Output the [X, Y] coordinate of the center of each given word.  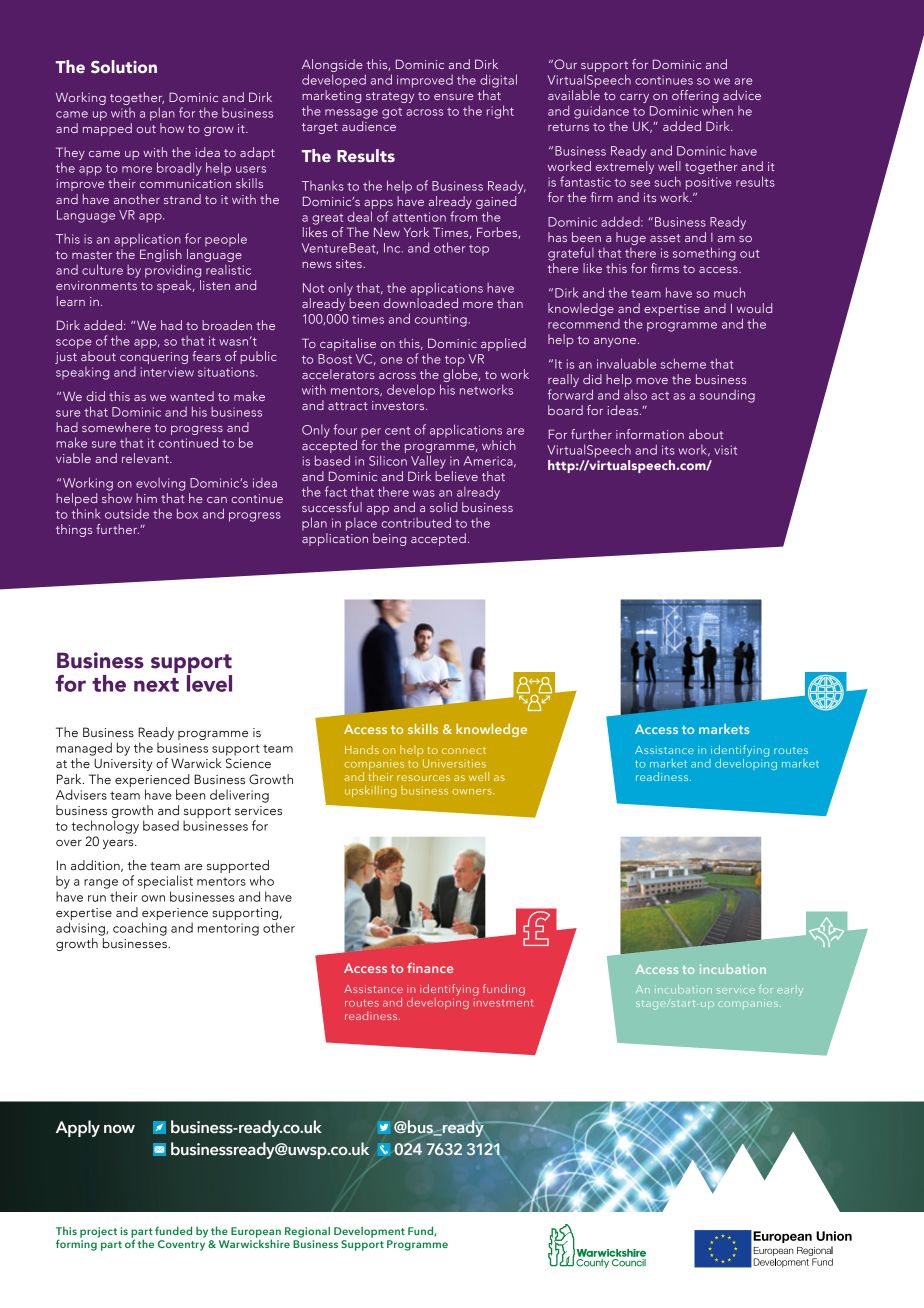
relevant [146, 458]
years [119, 844]
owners [473, 792]
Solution [124, 66]
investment [504, 1002]
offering [695, 96]
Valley [428, 462]
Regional [307, 1232]
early [790, 992]
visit [725, 450]
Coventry [181, 1245]
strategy [390, 97]
